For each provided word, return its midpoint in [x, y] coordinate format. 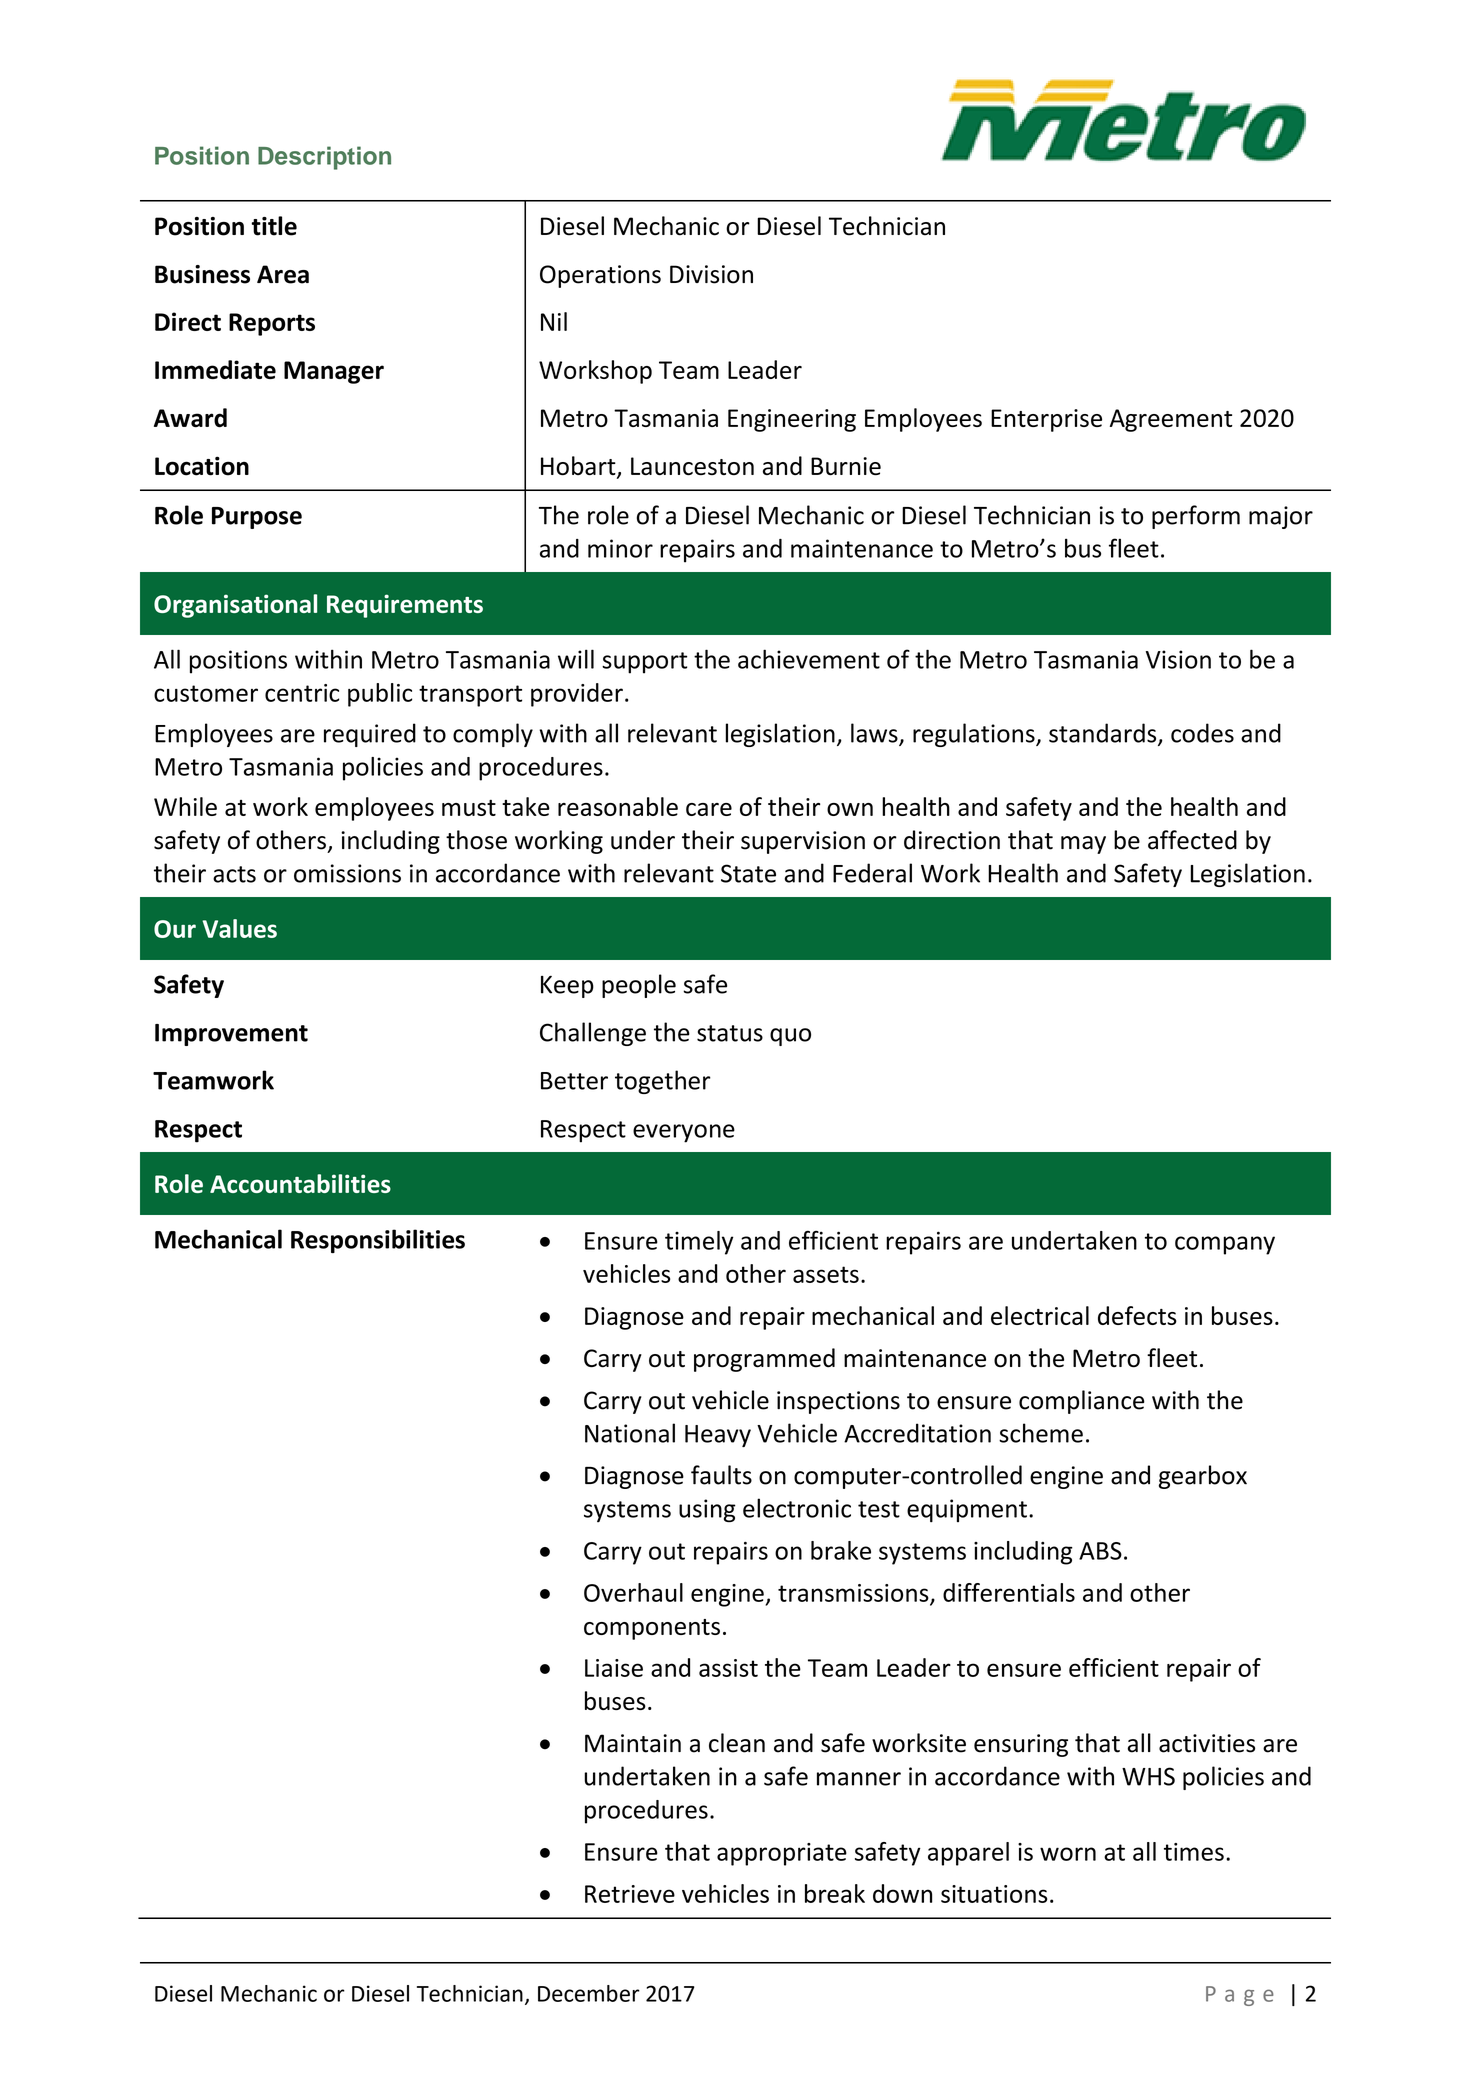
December [589, 1993]
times [1194, 1852]
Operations [600, 276]
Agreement [1171, 420]
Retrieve [630, 1894]
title [274, 226]
